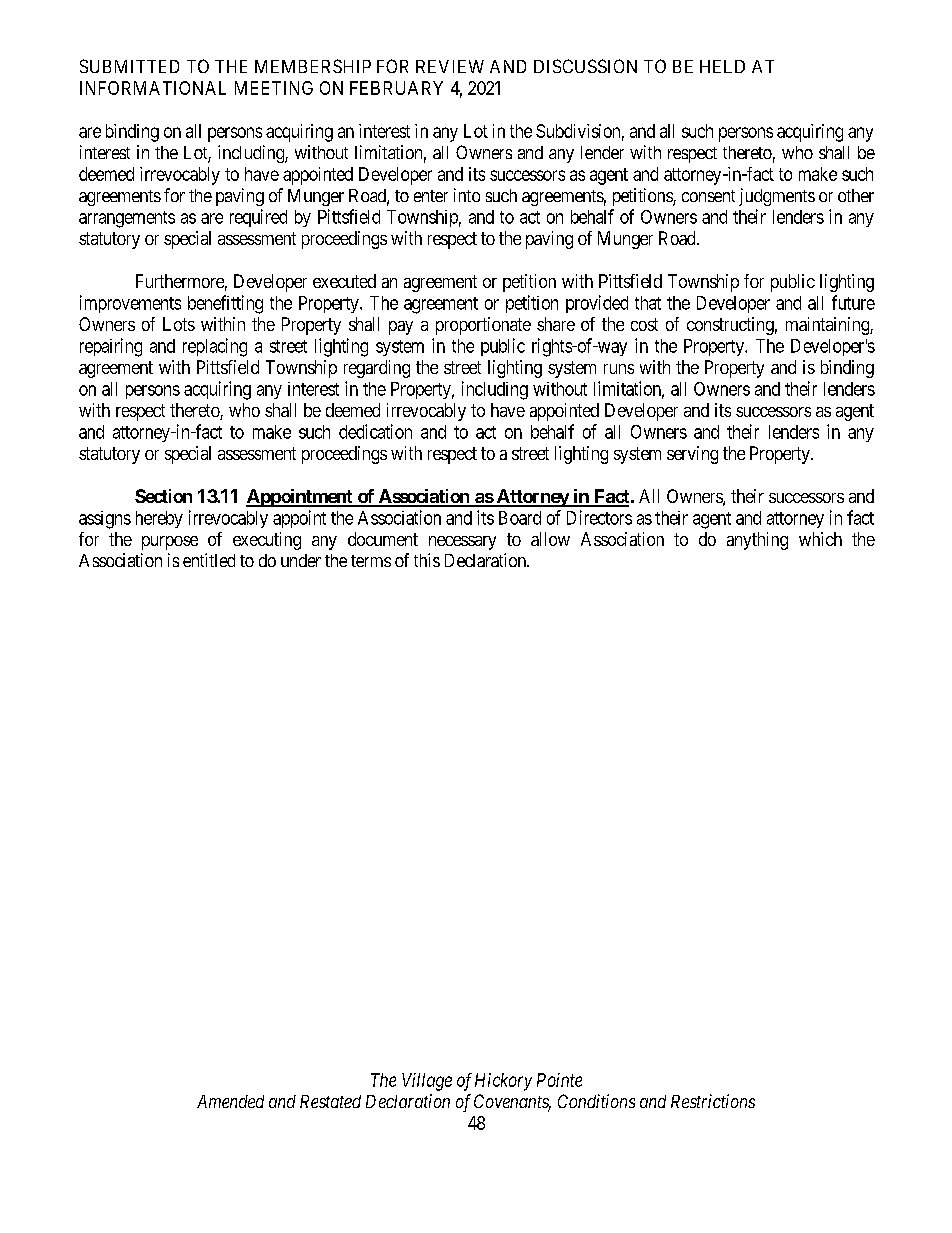  I want to click on HELD, so click(722, 66).
